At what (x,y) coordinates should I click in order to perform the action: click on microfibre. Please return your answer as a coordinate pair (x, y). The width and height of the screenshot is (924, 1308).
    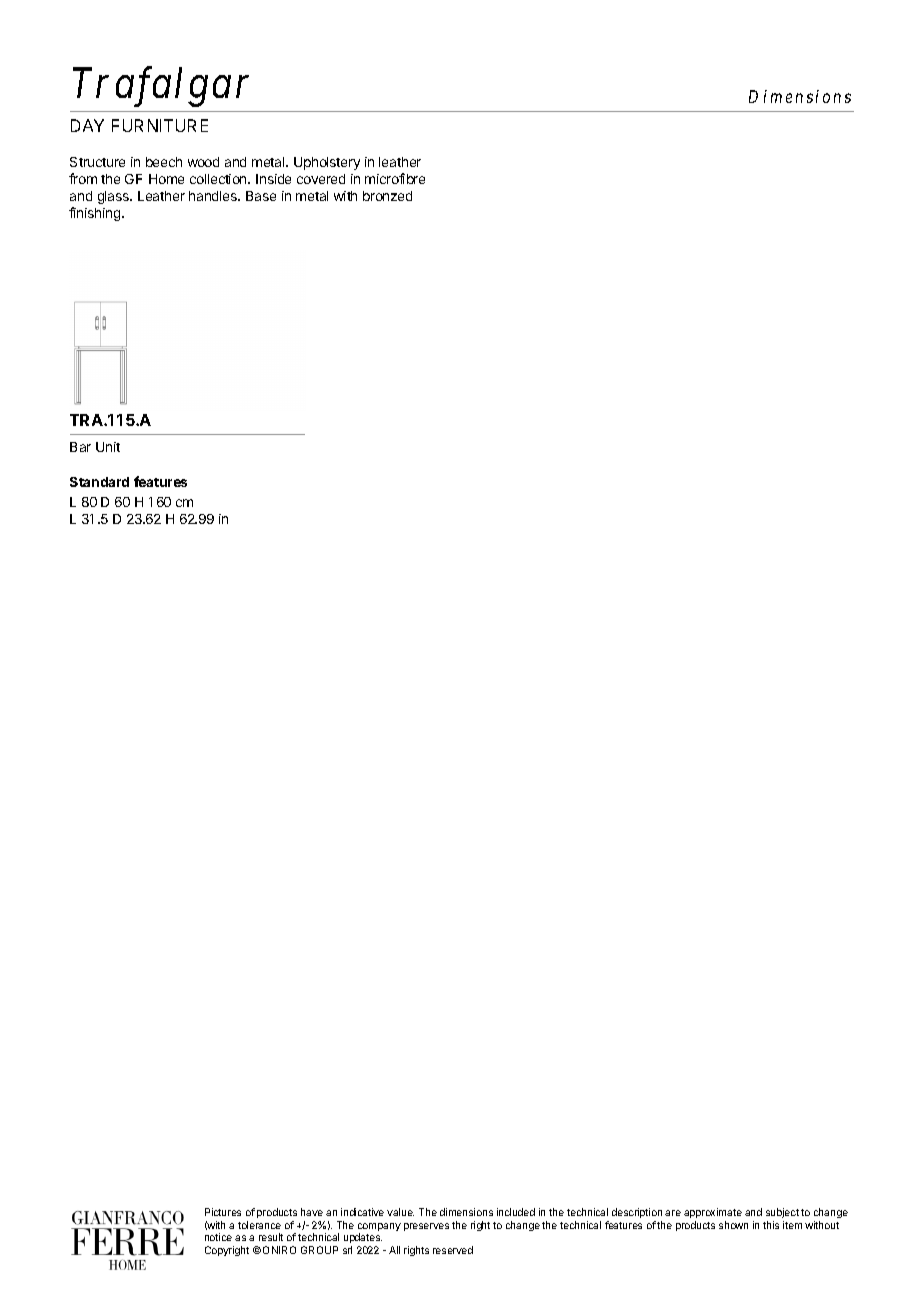
    Looking at the image, I should click on (395, 178).
